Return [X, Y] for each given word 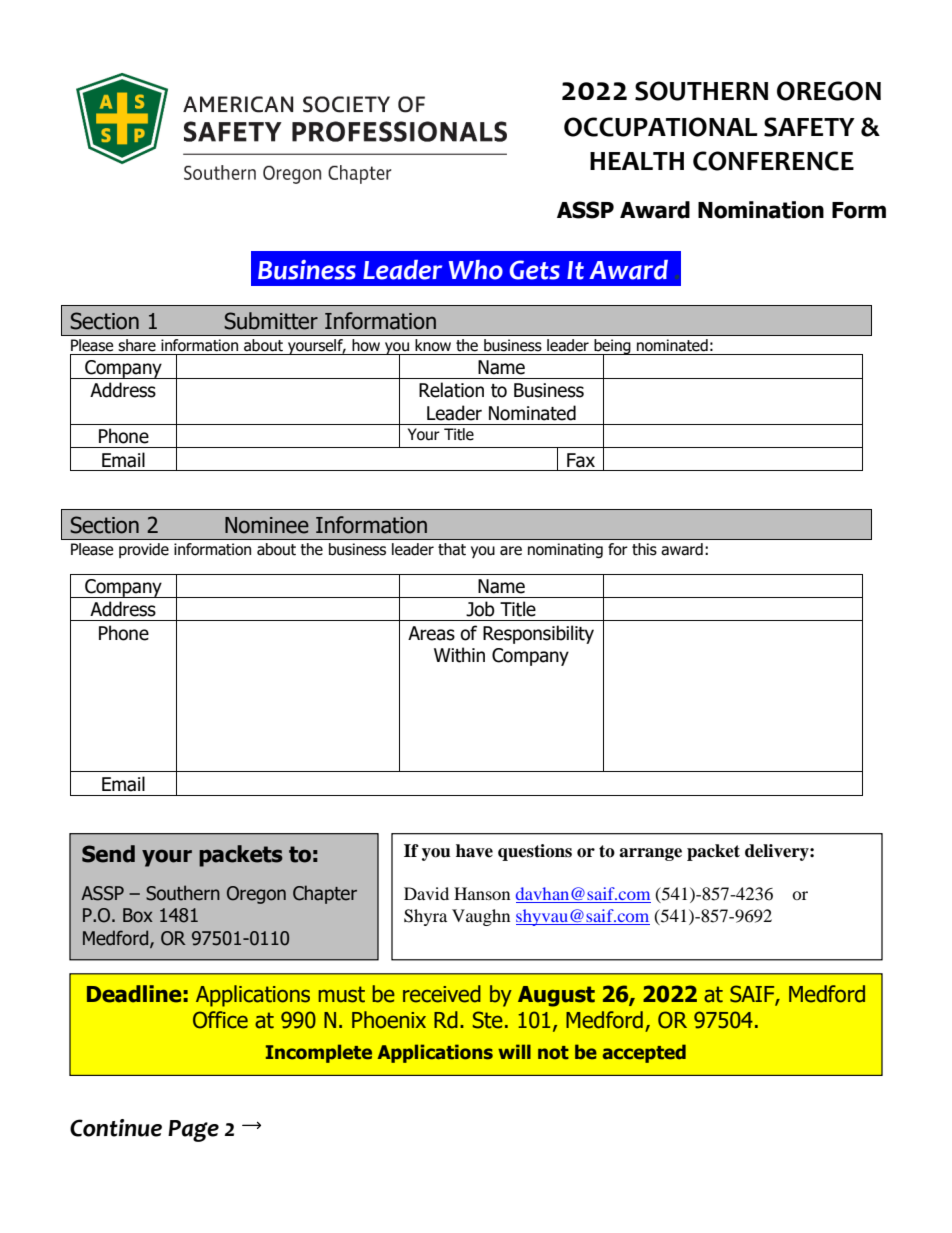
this [644, 549]
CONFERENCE [773, 161]
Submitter [271, 321]
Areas [431, 633]
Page [193, 1131]
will [514, 1051]
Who [476, 270]
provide [144, 550]
